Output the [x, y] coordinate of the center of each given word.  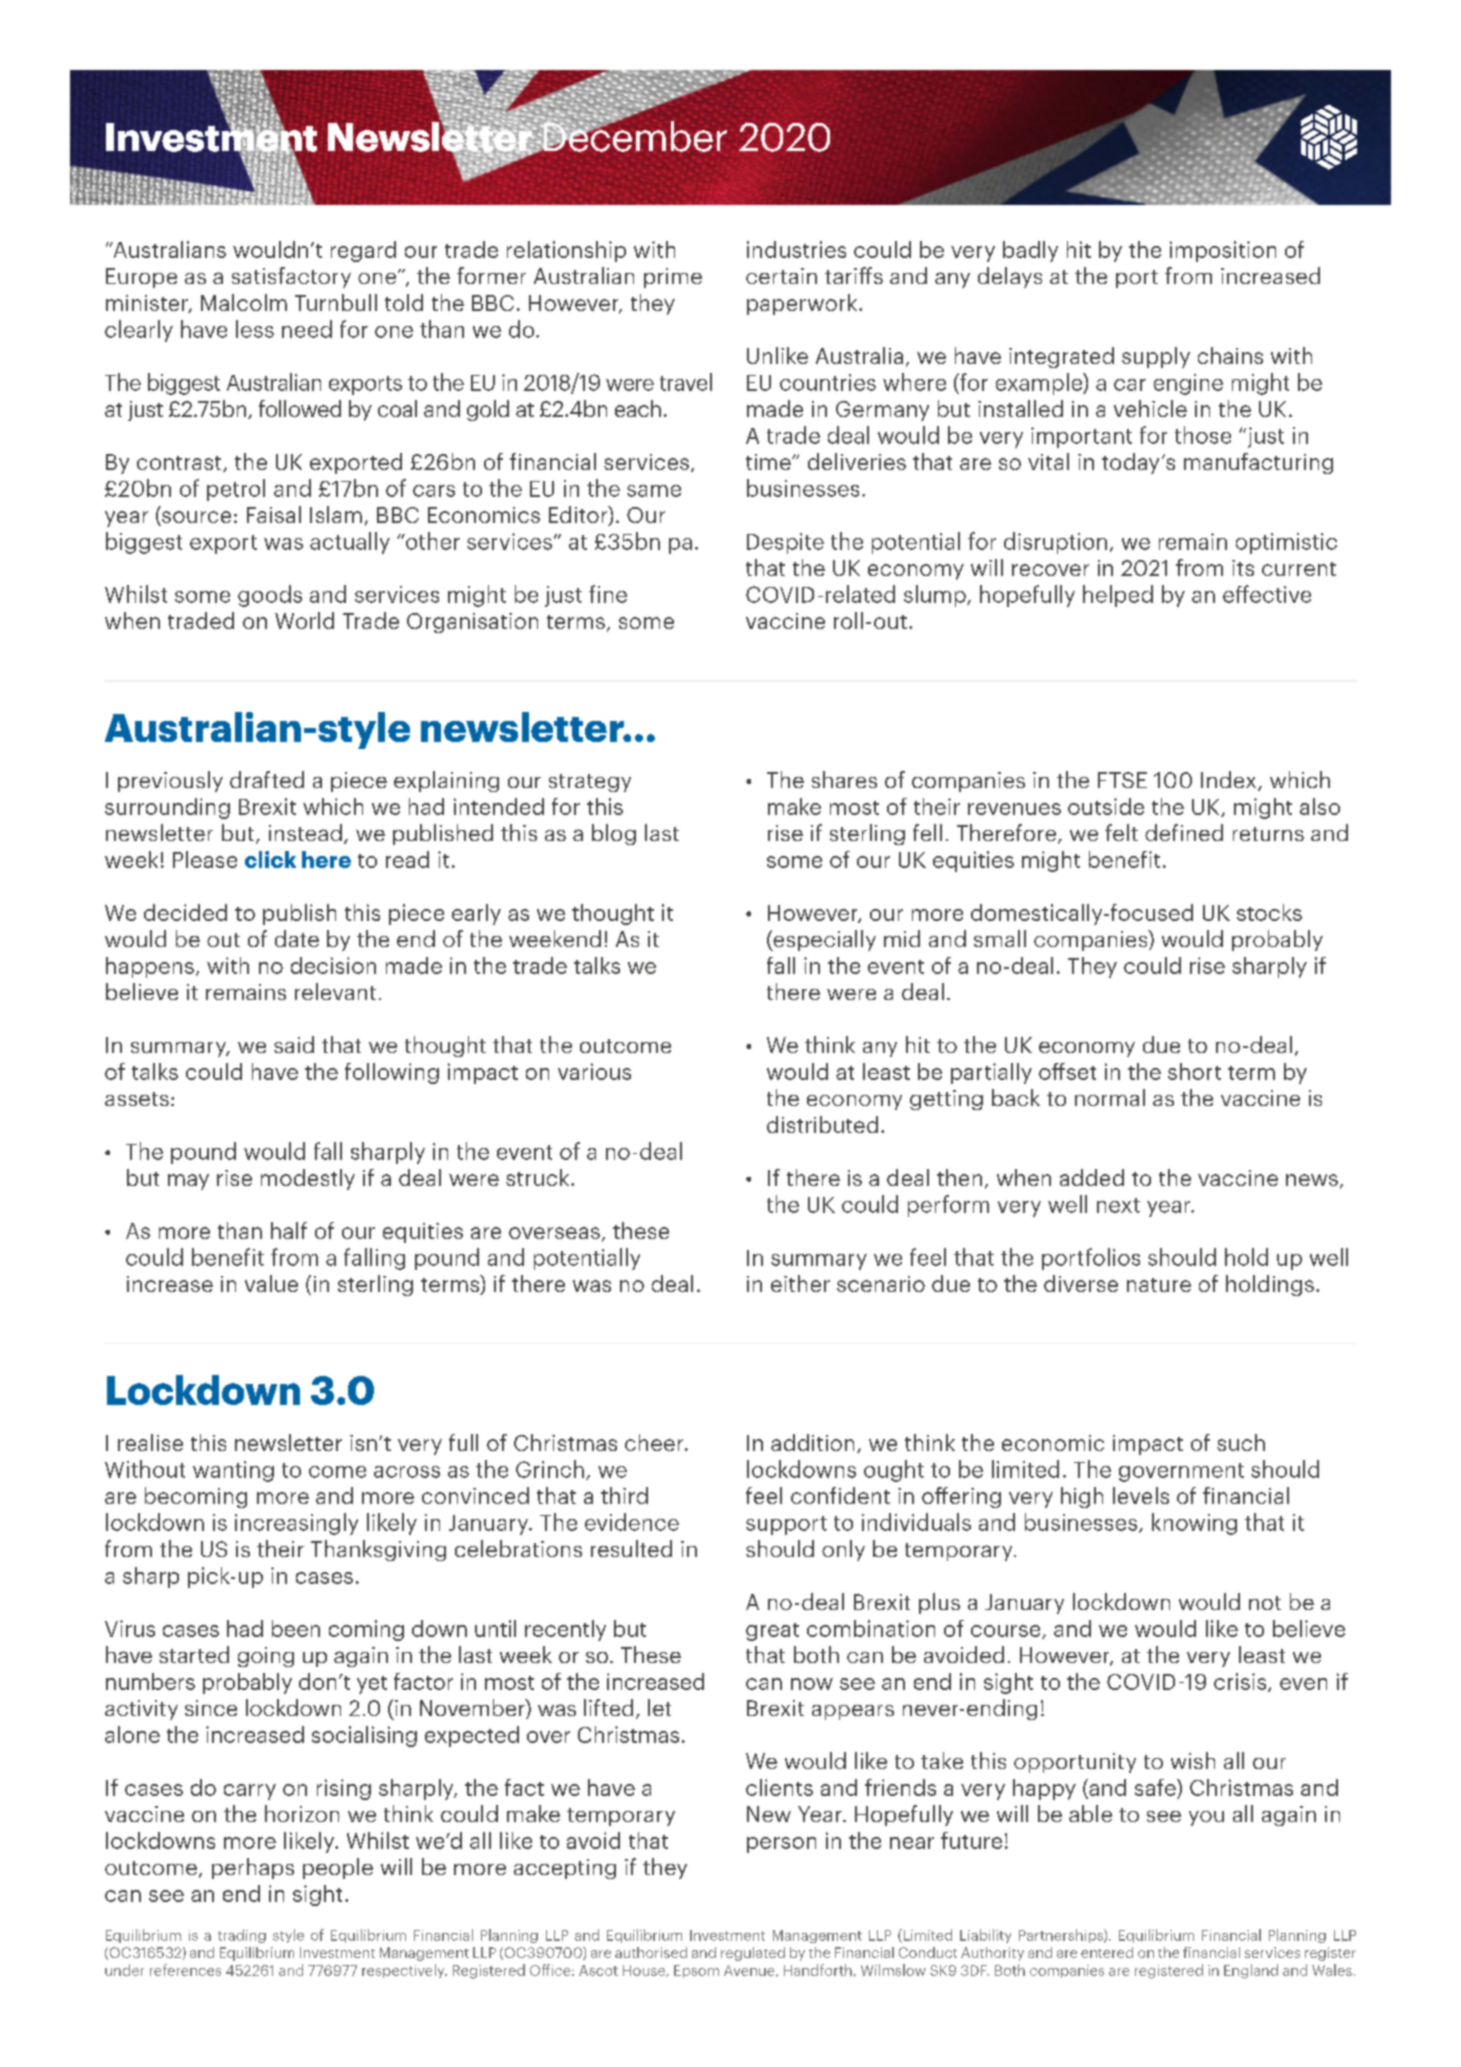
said [294, 1044]
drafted [267, 779]
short [1194, 1071]
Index [1230, 781]
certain [781, 276]
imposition [1223, 251]
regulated [753, 1954]
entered [1107, 1952]
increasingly [296, 1524]
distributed [822, 1124]
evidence [632, 1522]
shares [844, 779]
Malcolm [244, 302]
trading [242, 1936]
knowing [1194, 1524]
